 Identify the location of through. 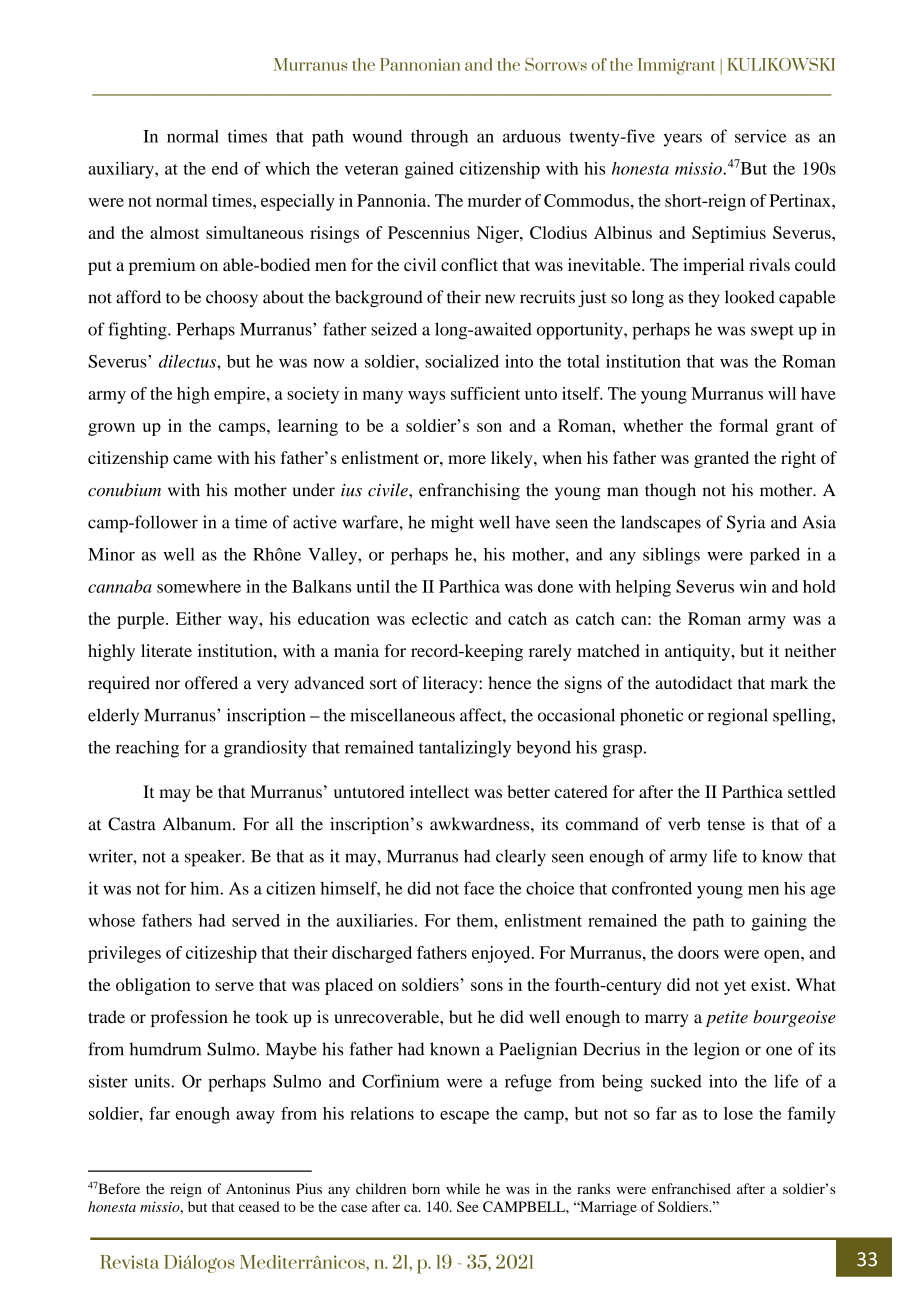
(439, 138).
